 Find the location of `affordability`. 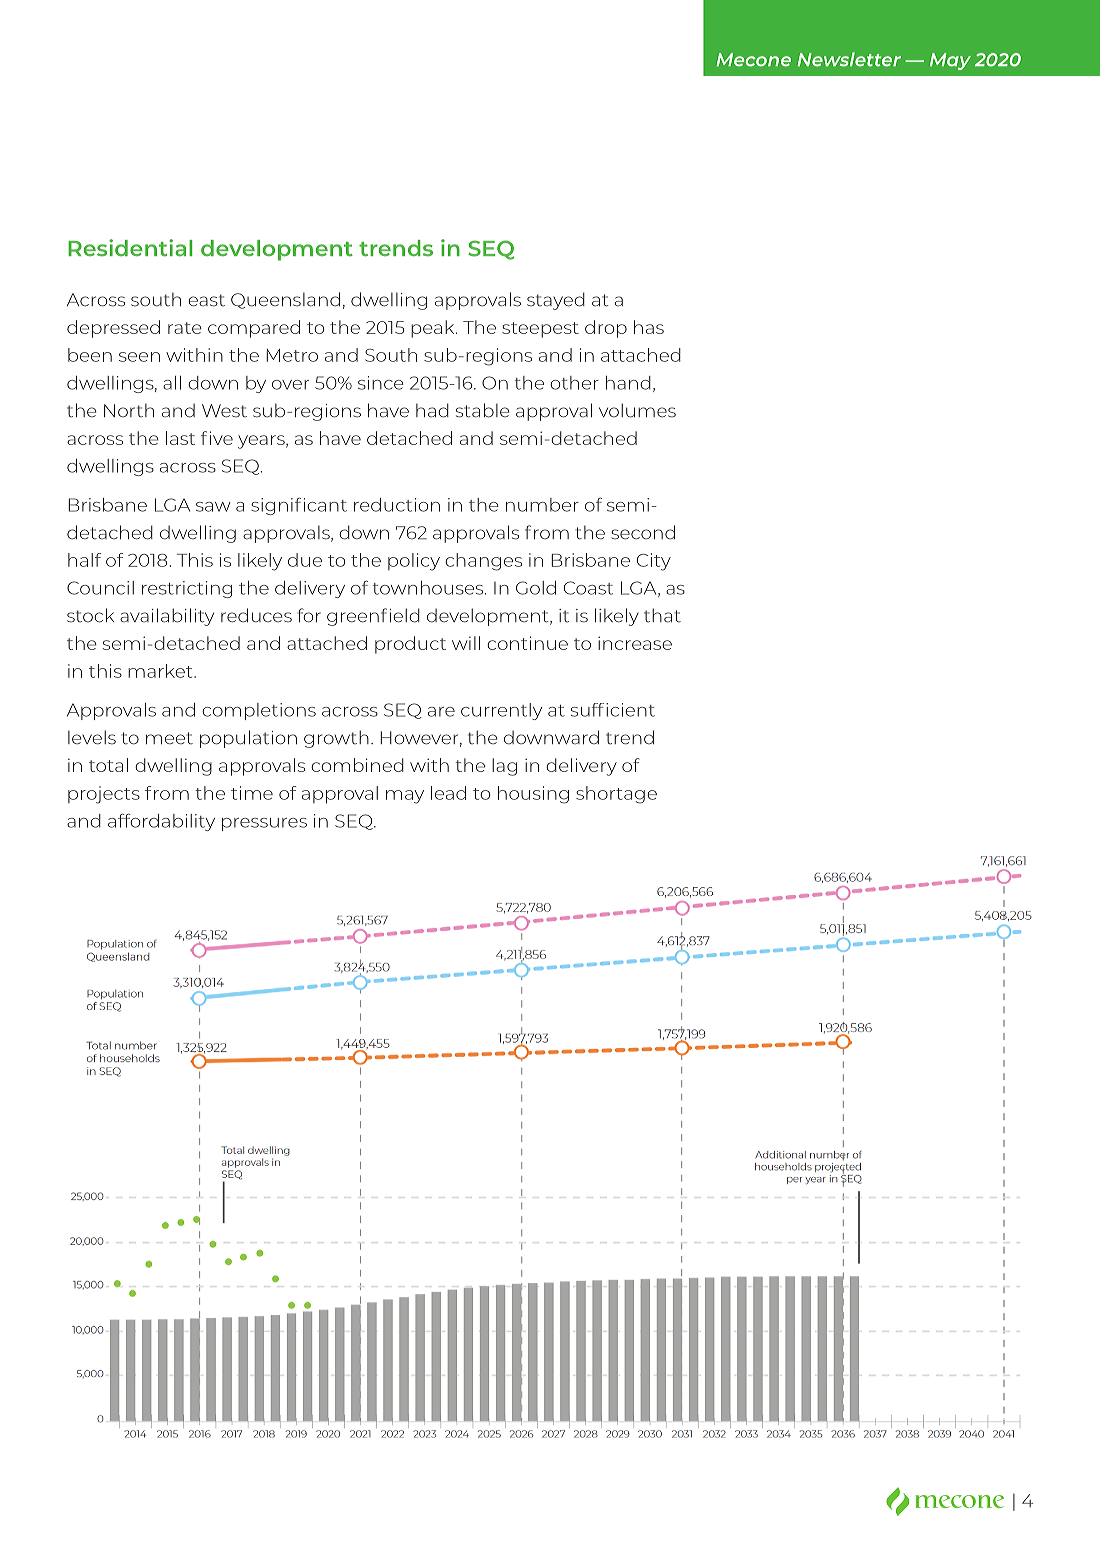

affordability is located at coordinates (161, 822).
